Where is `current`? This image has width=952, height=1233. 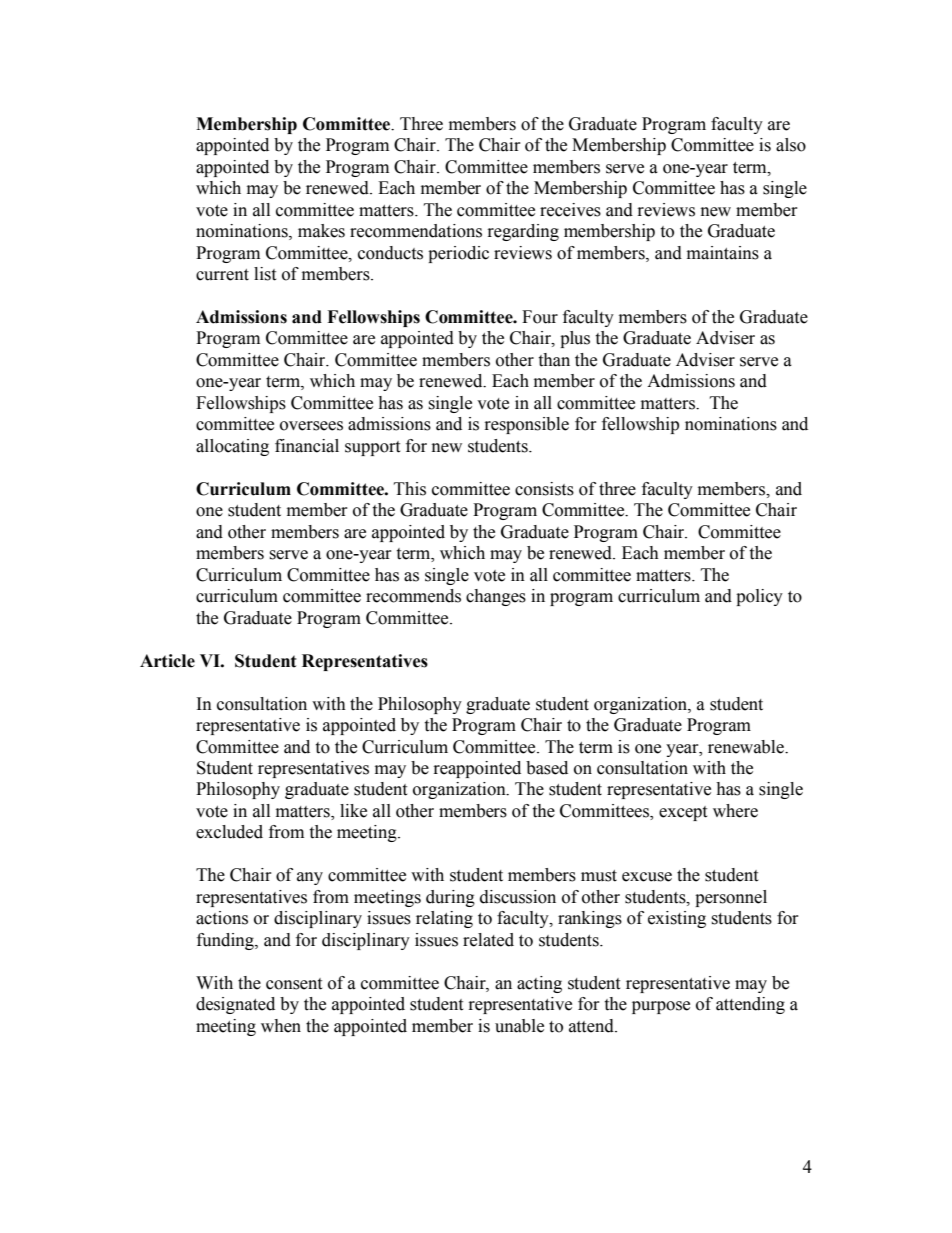 current is located at coordinates (222, 275).
